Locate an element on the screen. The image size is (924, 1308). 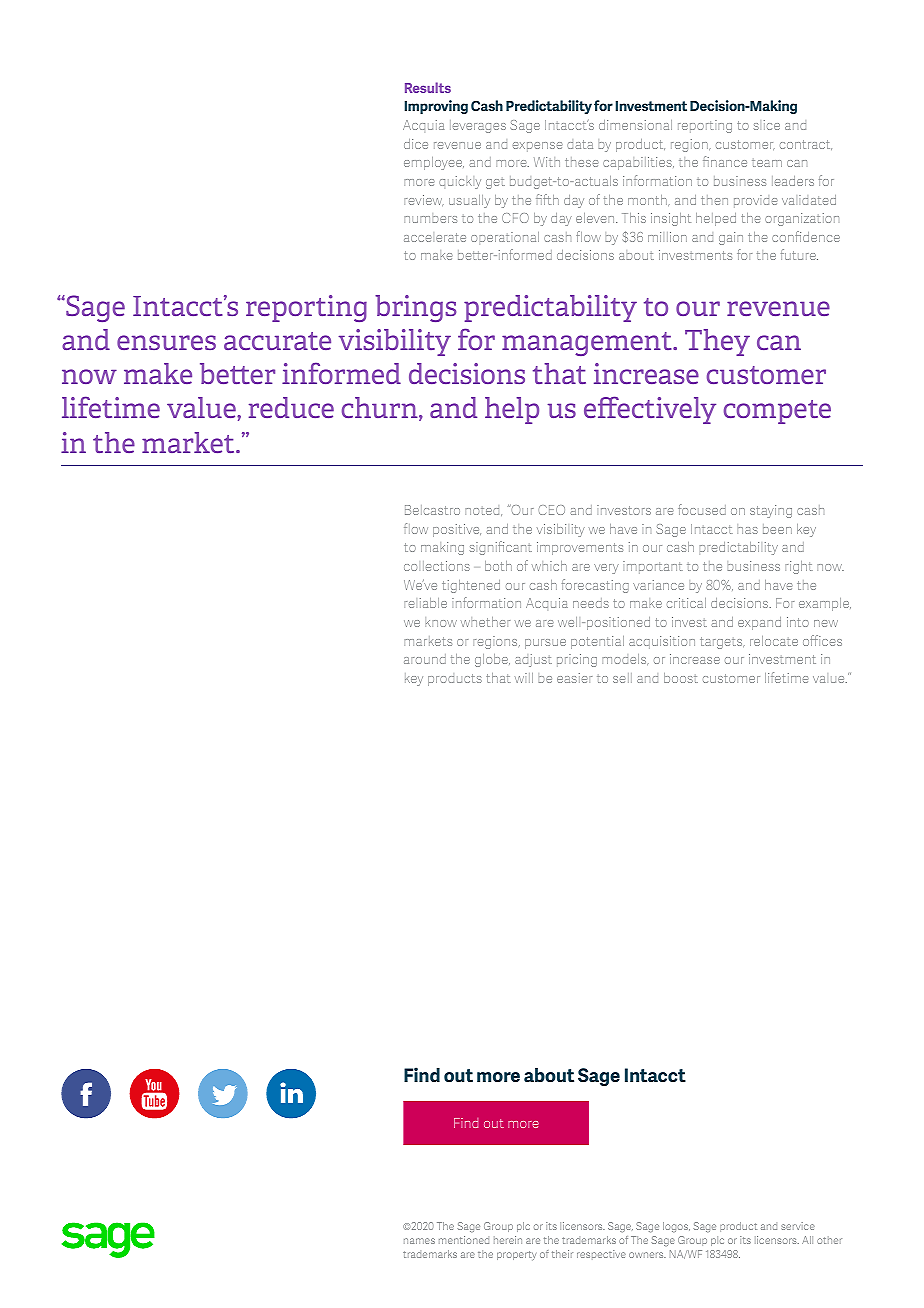
leverages is located at coordinates (478, 126).
